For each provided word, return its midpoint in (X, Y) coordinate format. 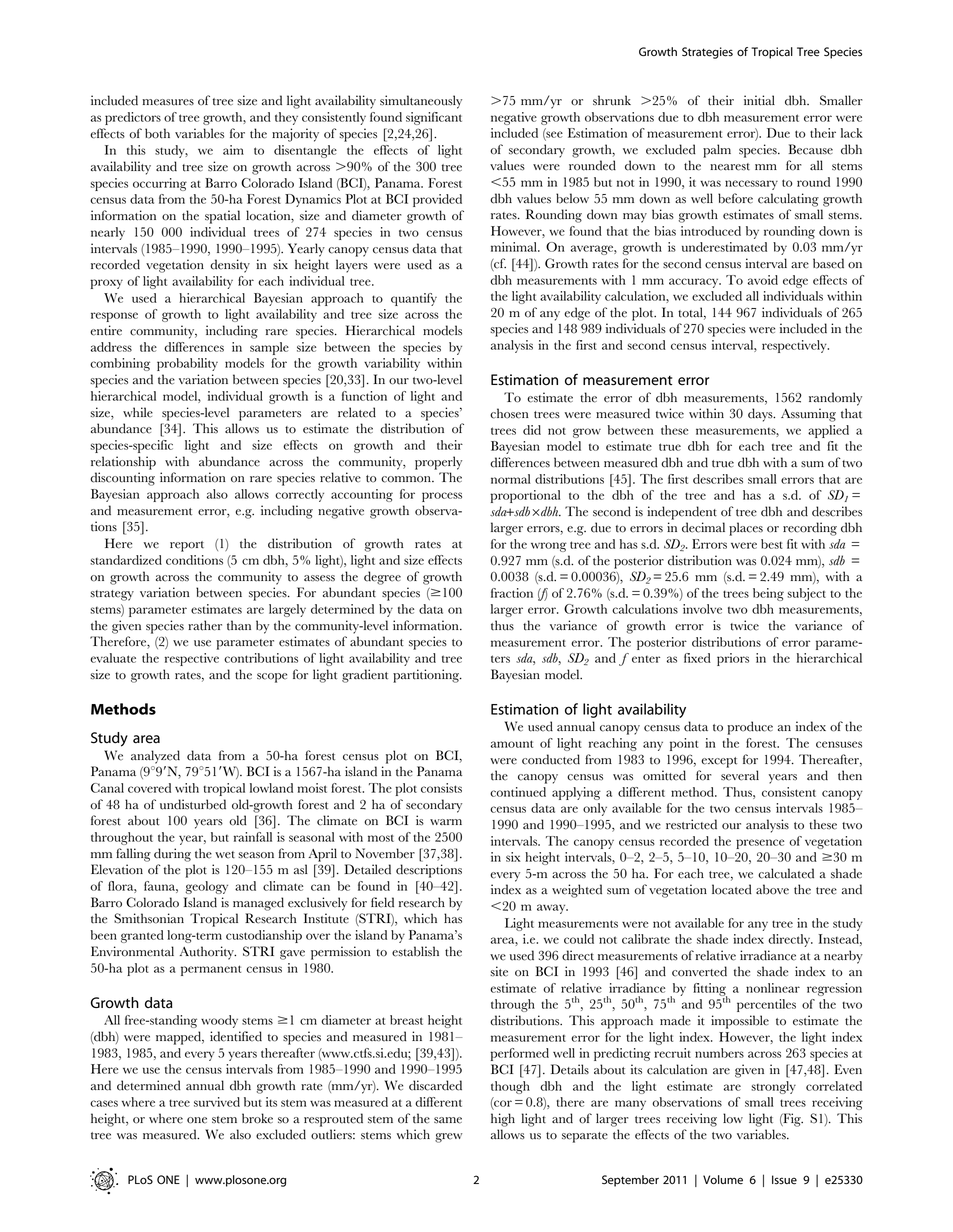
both (157, 133)
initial (759, 100)
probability (187, 364)
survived (217, 1102)
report (187, 546)
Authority (208, 953)
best (772, 544)
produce (750, 728)
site (499, 971)
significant (434, 118)
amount (512, 744)
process (442, 497)
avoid (763, 280)
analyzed (155, 757)
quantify (414, 299)
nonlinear (773, 988)
